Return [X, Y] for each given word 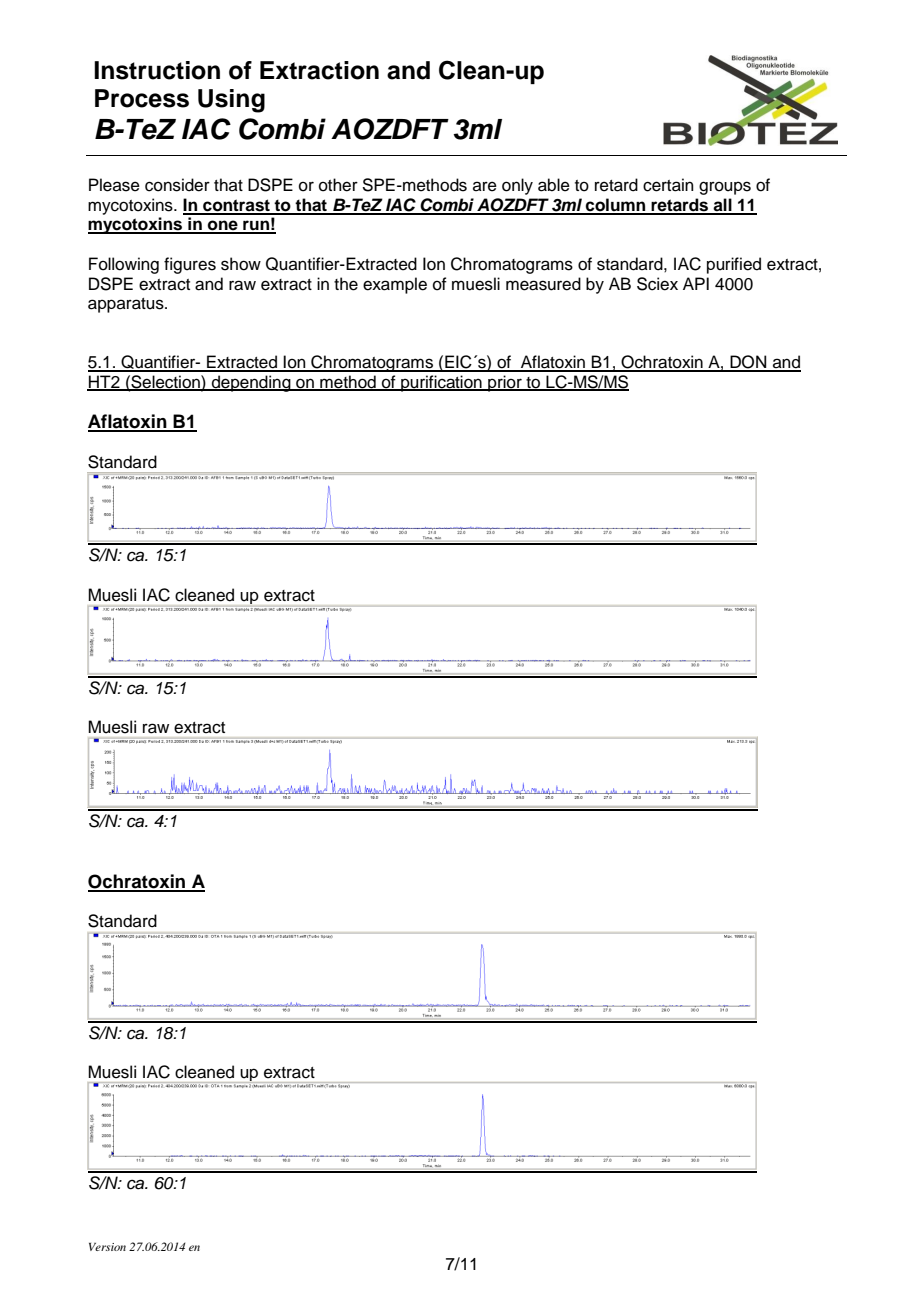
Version [107, 1247]
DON [748, 363]
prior [505, 383]
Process [142, 98]
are [485, 186]
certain [668, 185]
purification [441, 383]
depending [251, 383]
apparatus [127, 305]
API [696, 283]
